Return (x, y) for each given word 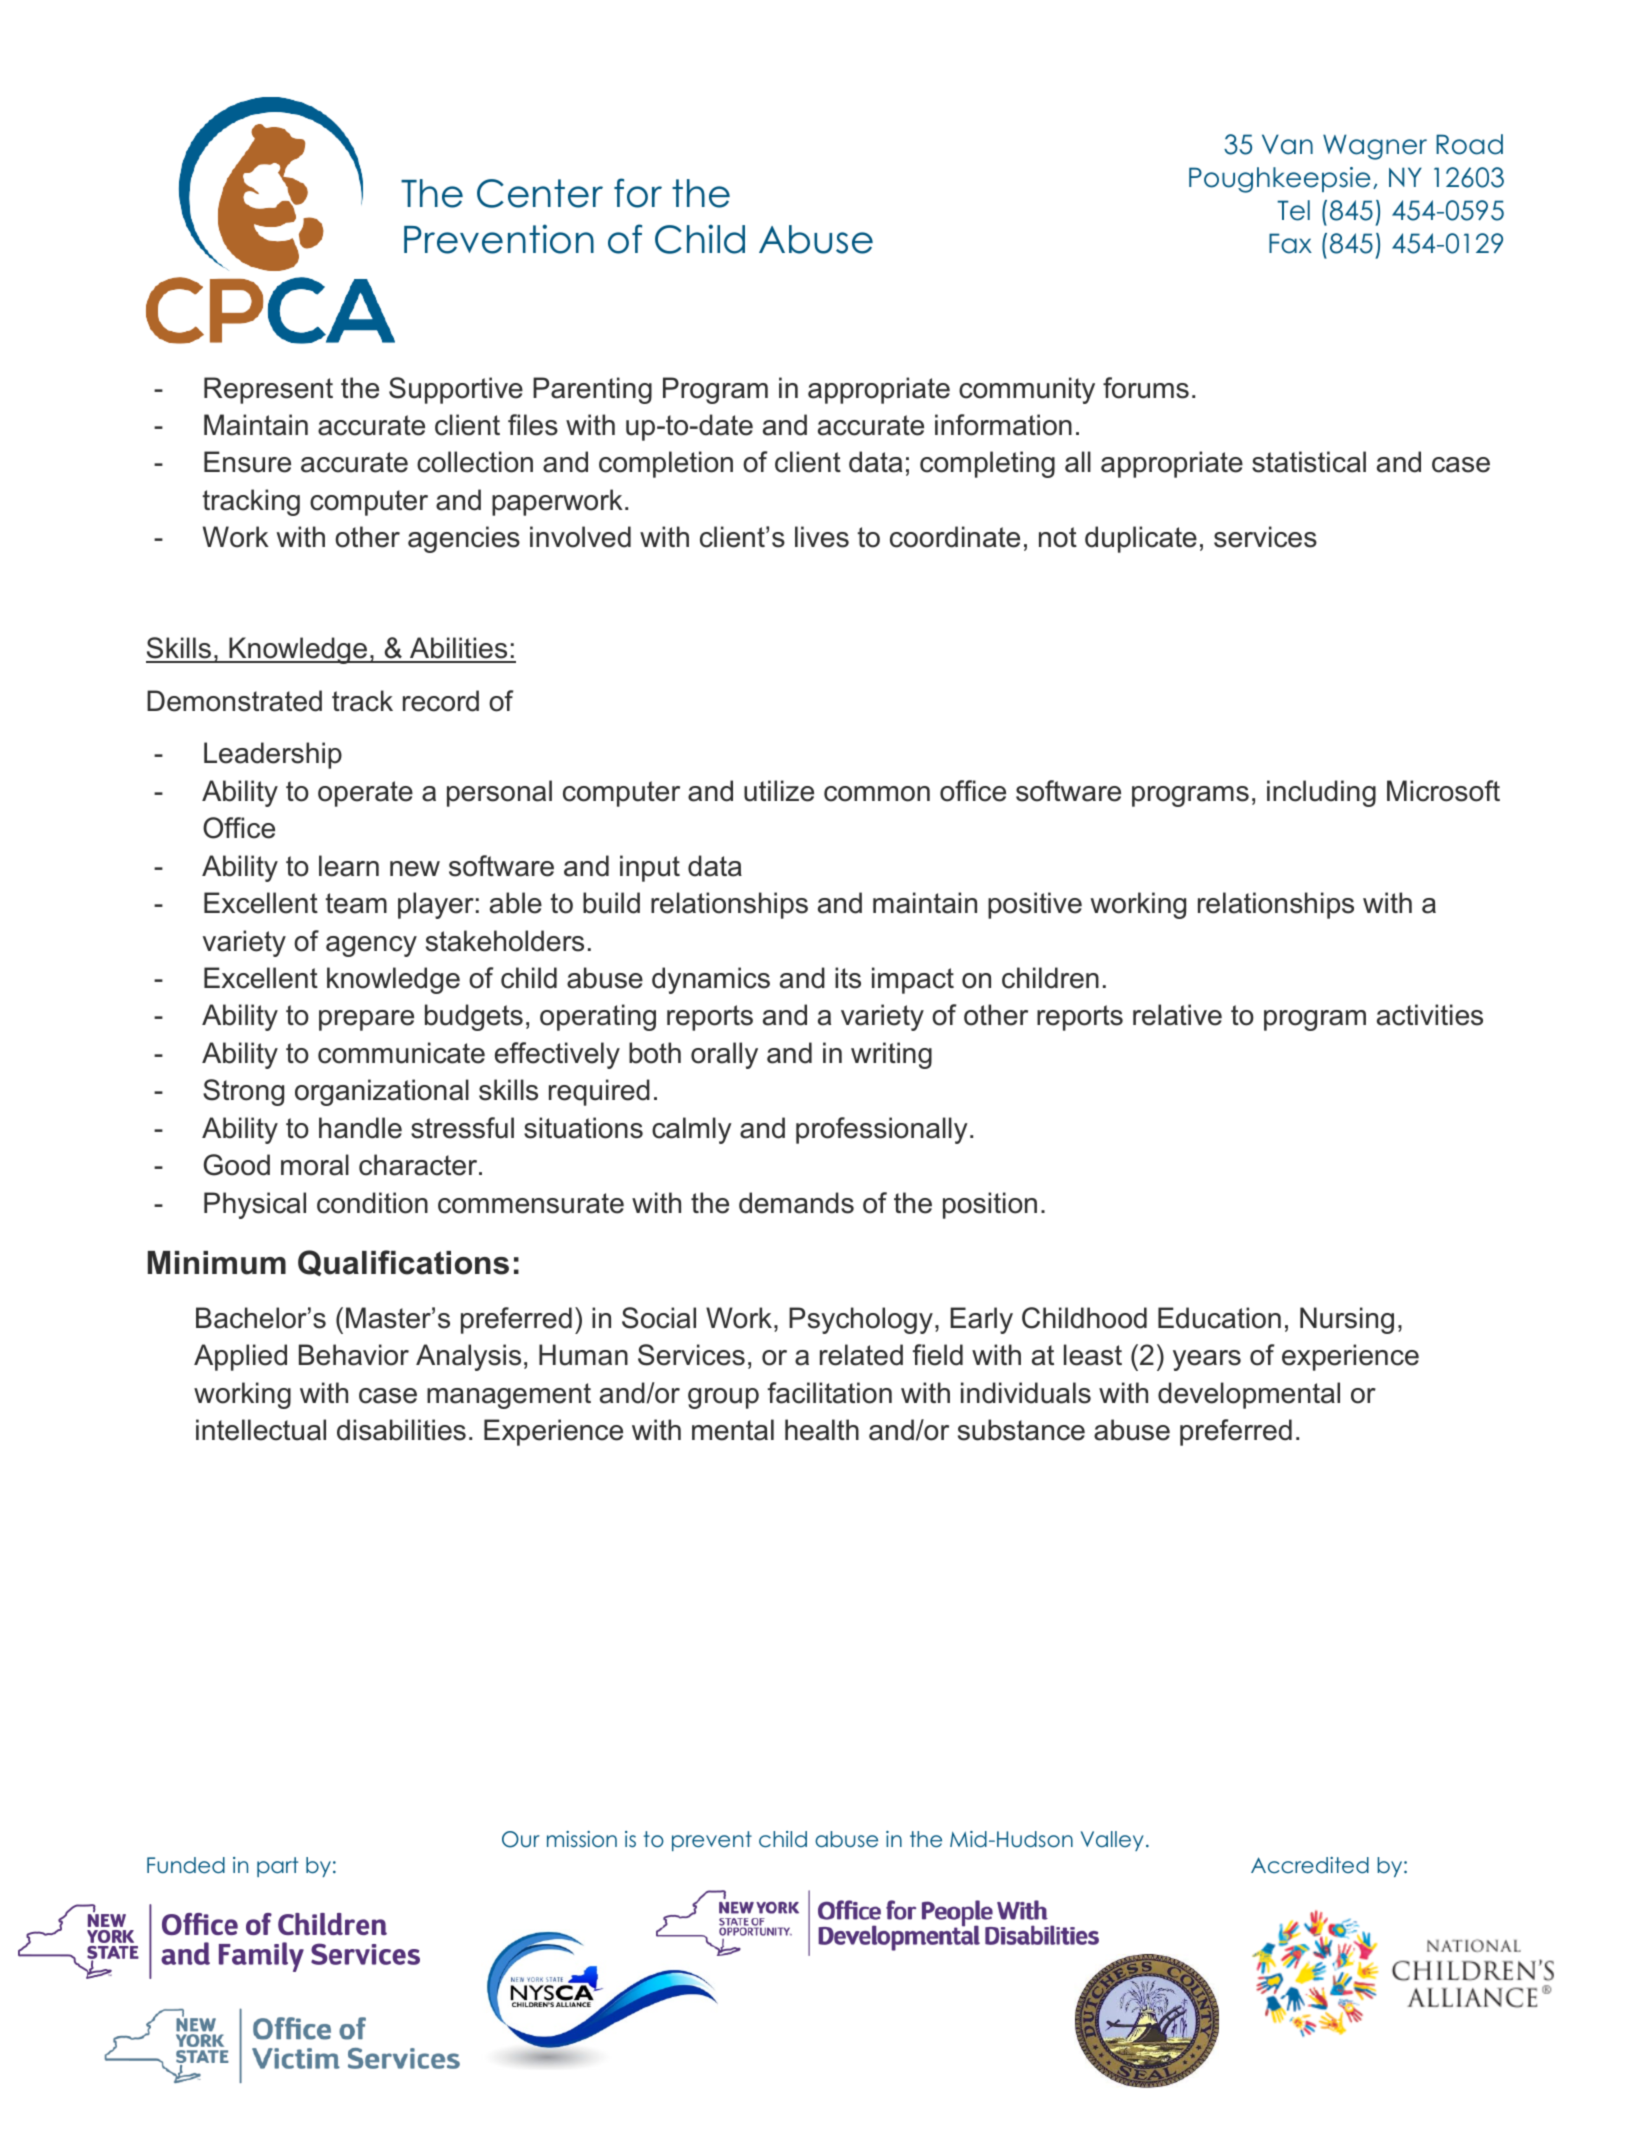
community (1027, 390)
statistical (1309, 462)
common (877, 794)
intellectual (261, 1430)
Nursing (1347, 1320)
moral (315, 1165)
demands (796, 1203)
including (1321, 793)
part (277, 1867)
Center (540, 193)
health (822, 1430)
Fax (1290, 243)
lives (822, 537)
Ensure (247, 462)
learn (349, 866)
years (1207, 1360)
